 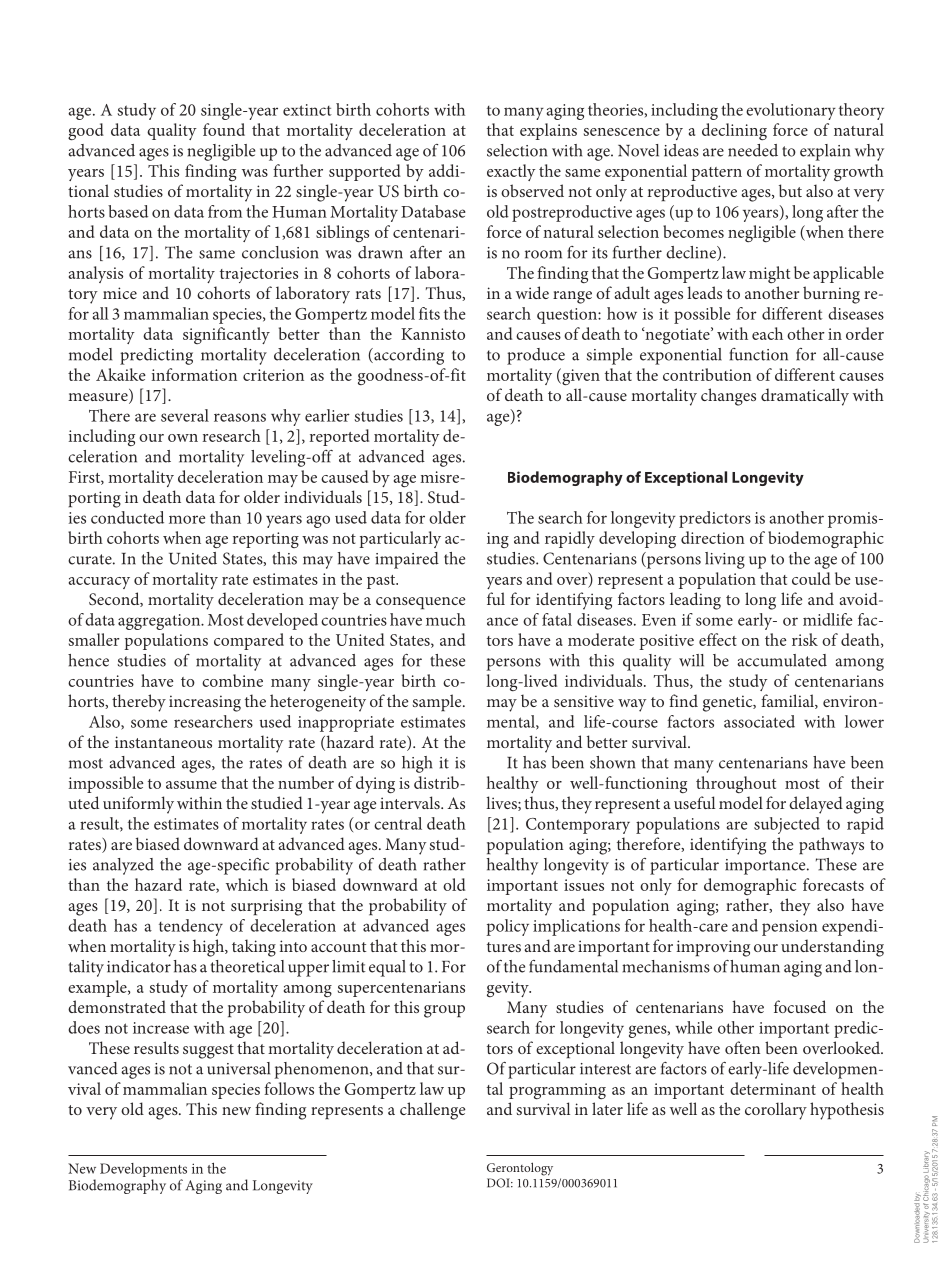 What do you see at coordinates (511, 172) in the screenshot?
I see `exactly` at bounding box center [511, 172].
